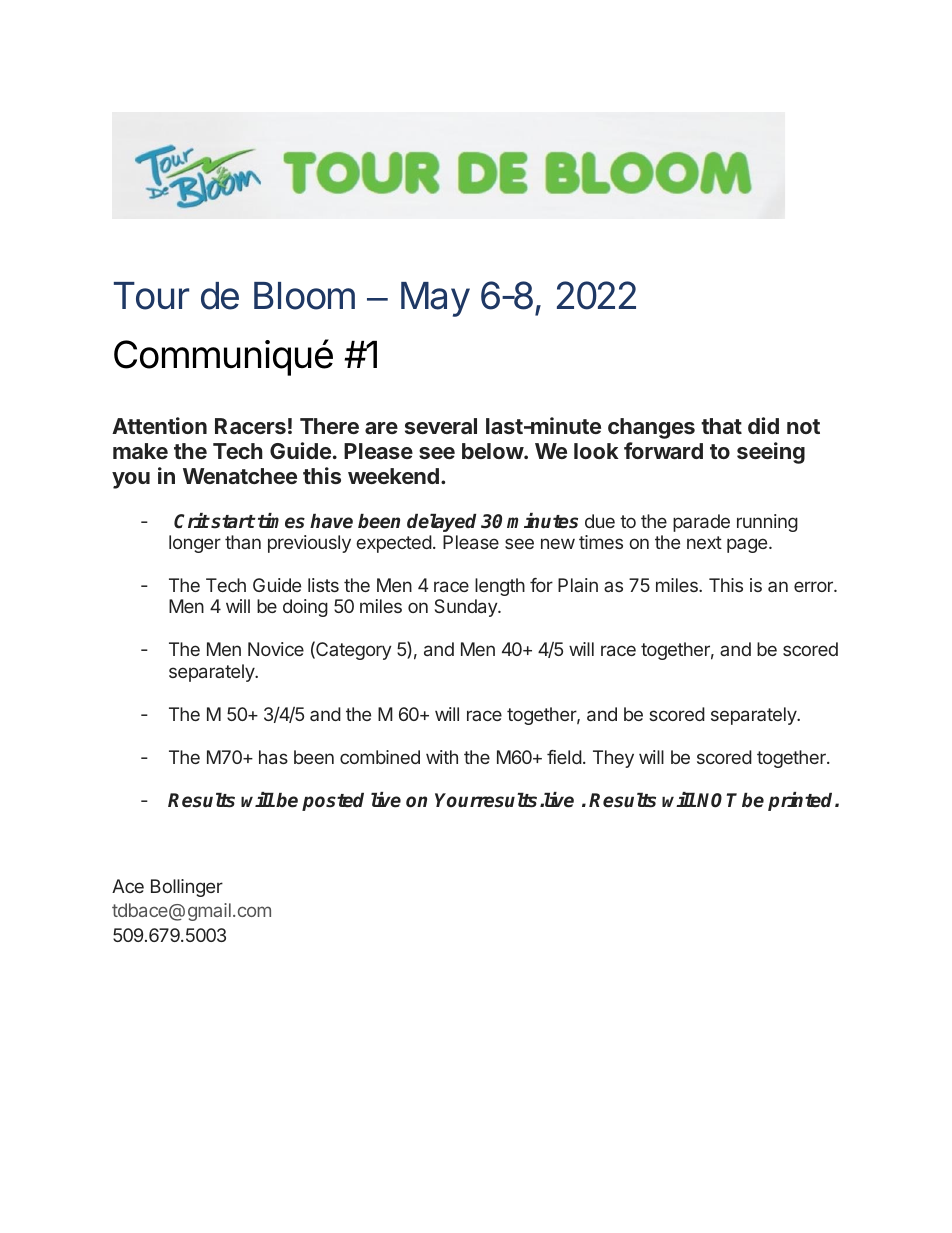  What do you see at coordinates (500, 587) in the image?
I see `length` at bounding box center [500, 587].
